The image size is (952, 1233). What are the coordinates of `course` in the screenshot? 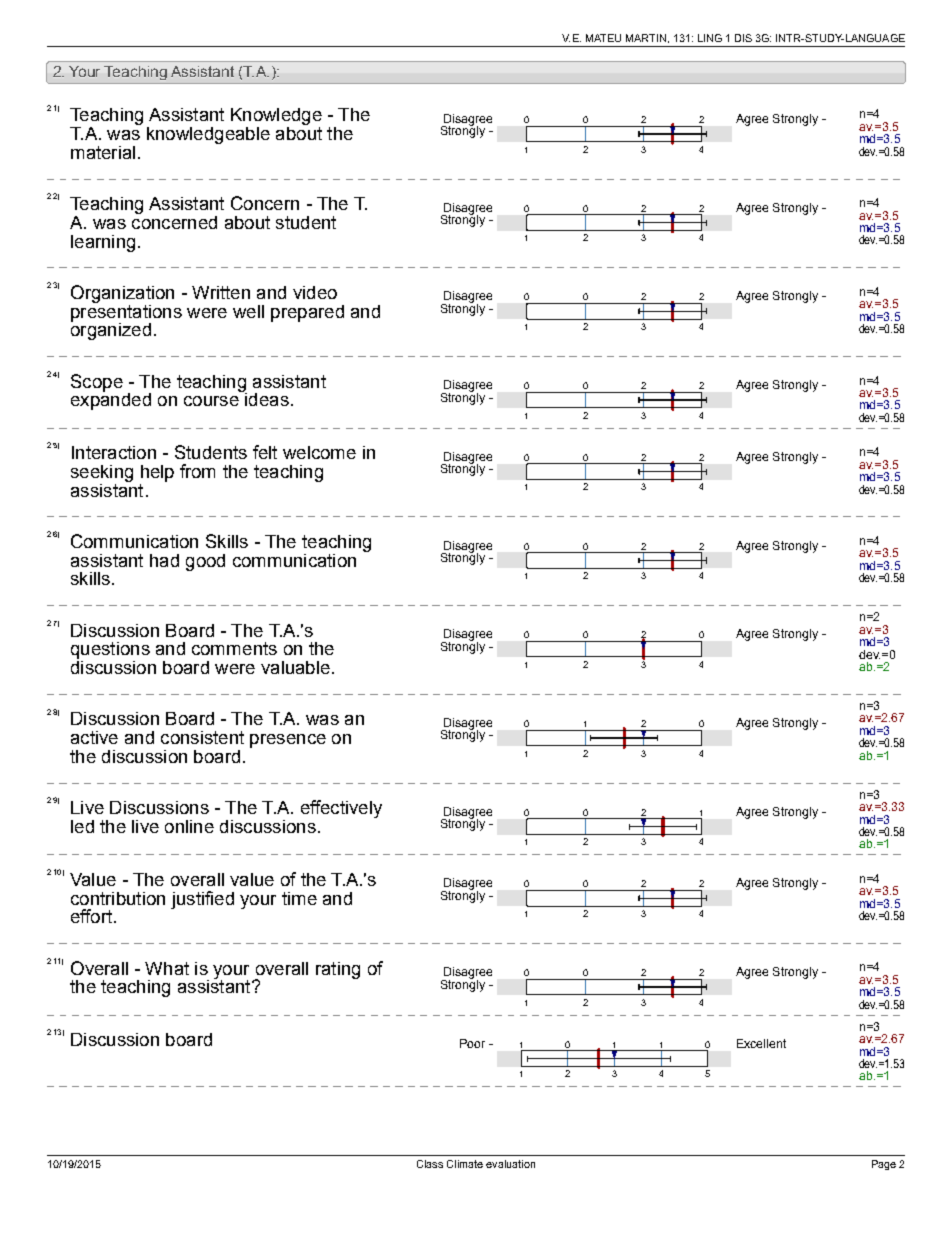 It's located at (211, 401).
